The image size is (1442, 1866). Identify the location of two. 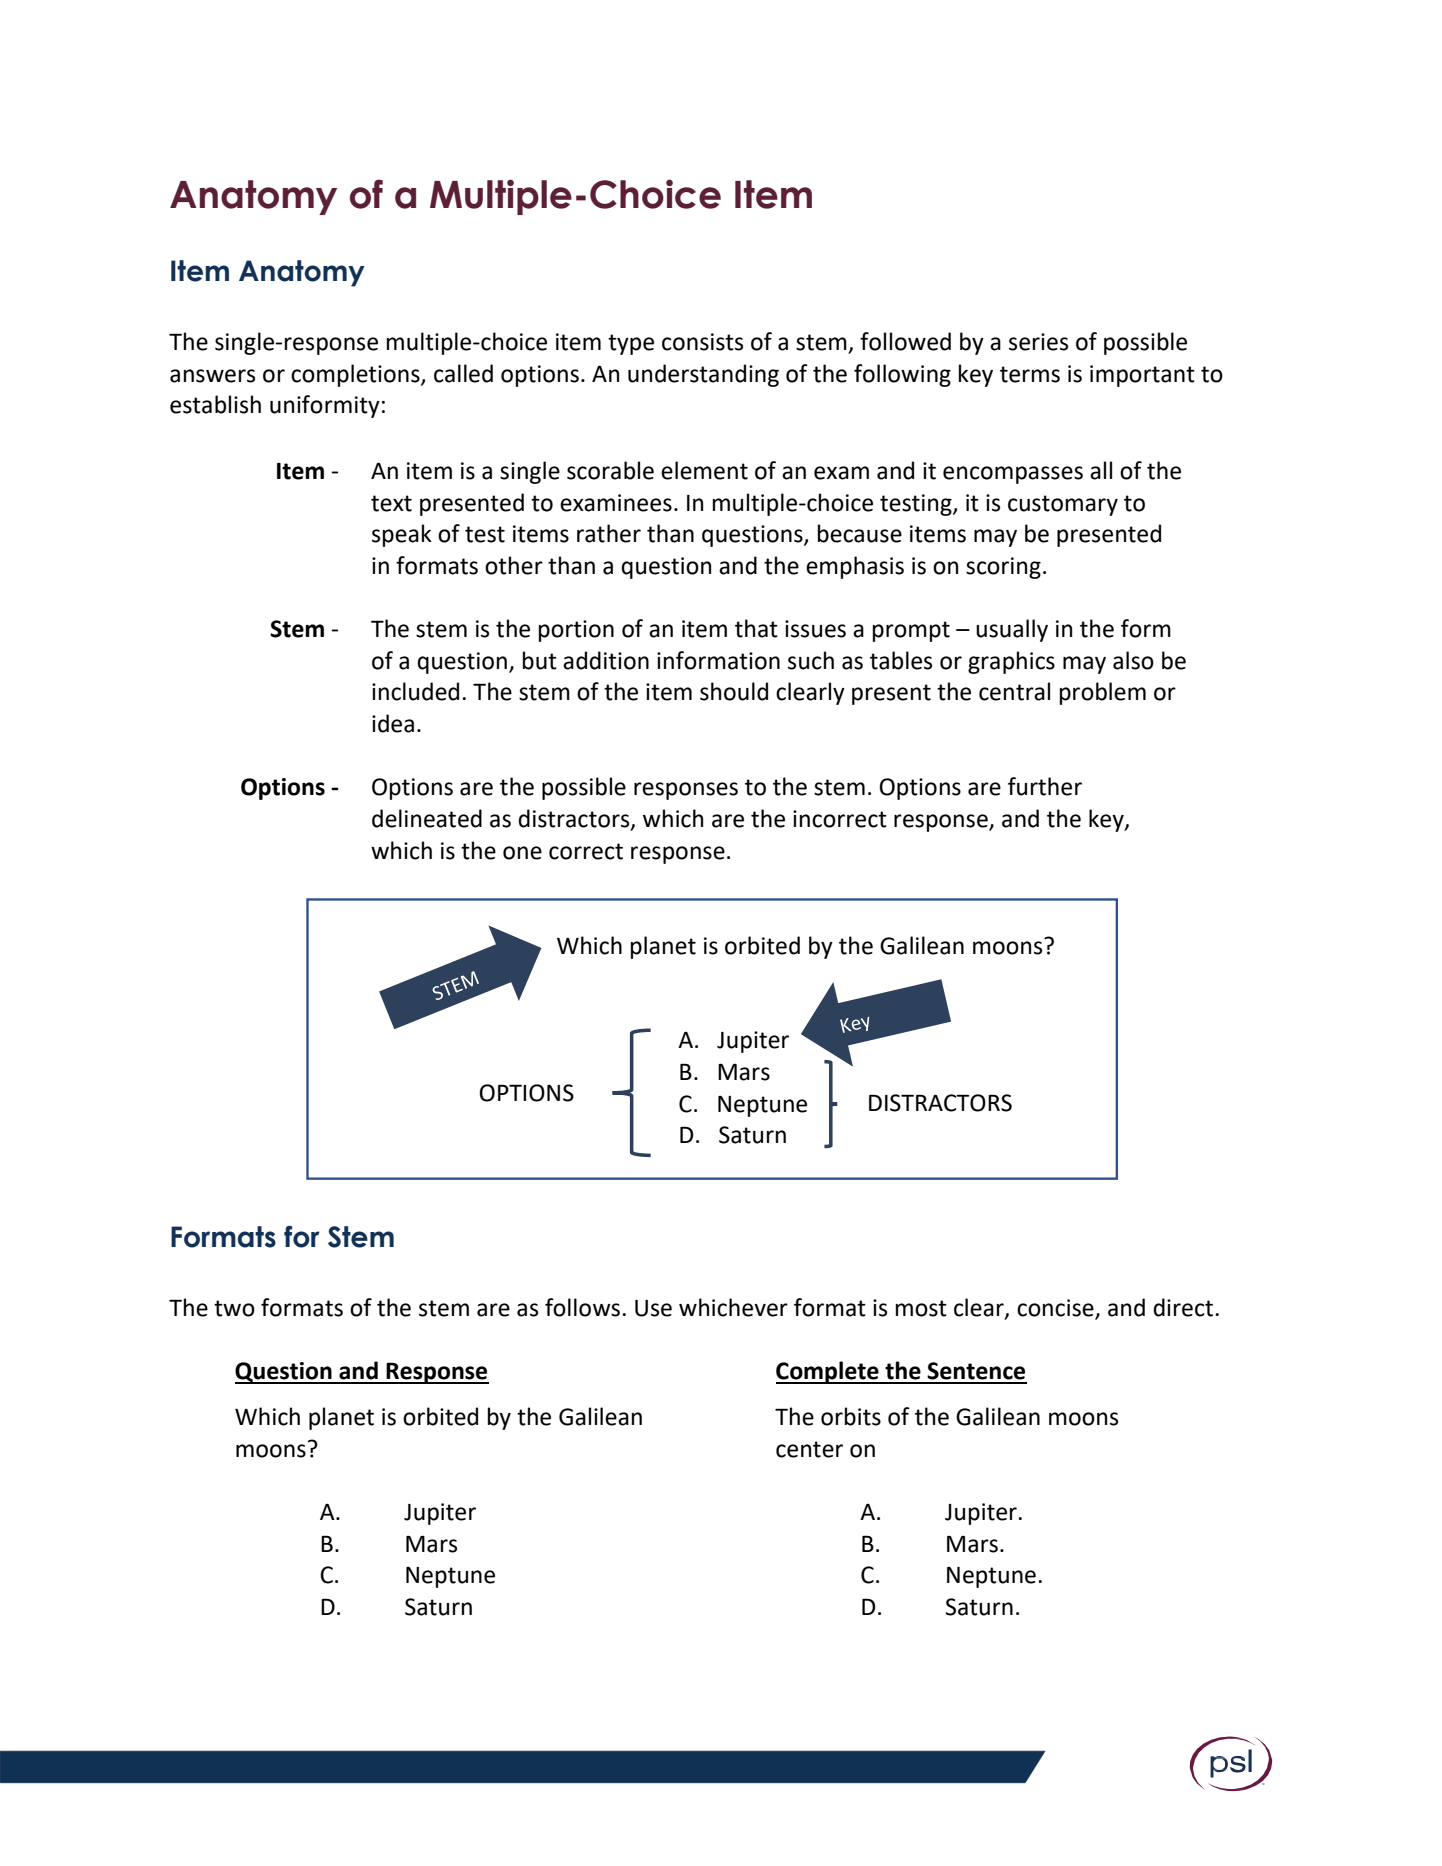
(234, 1308).
